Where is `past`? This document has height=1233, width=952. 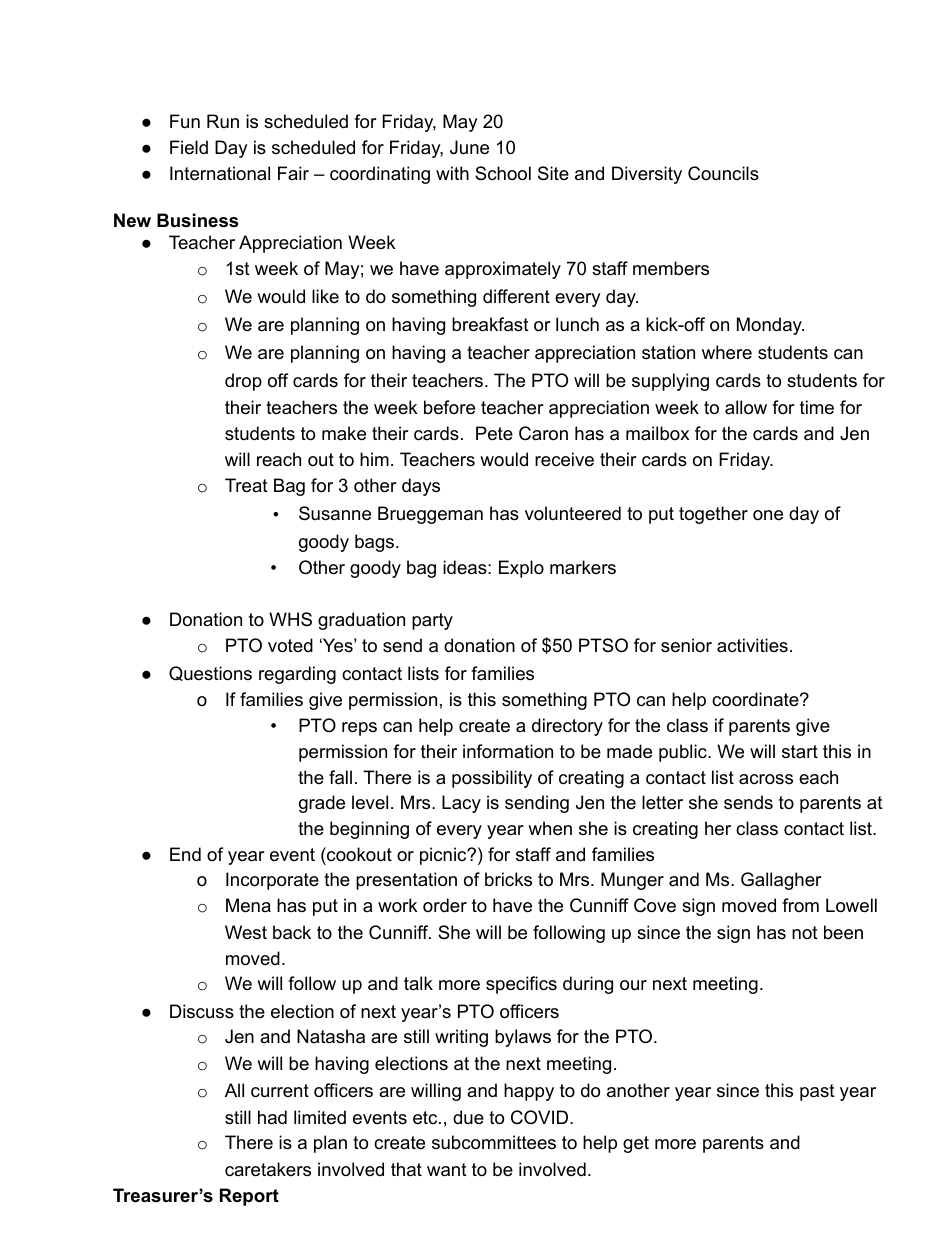 past is located at coordinates (817, 1092).
